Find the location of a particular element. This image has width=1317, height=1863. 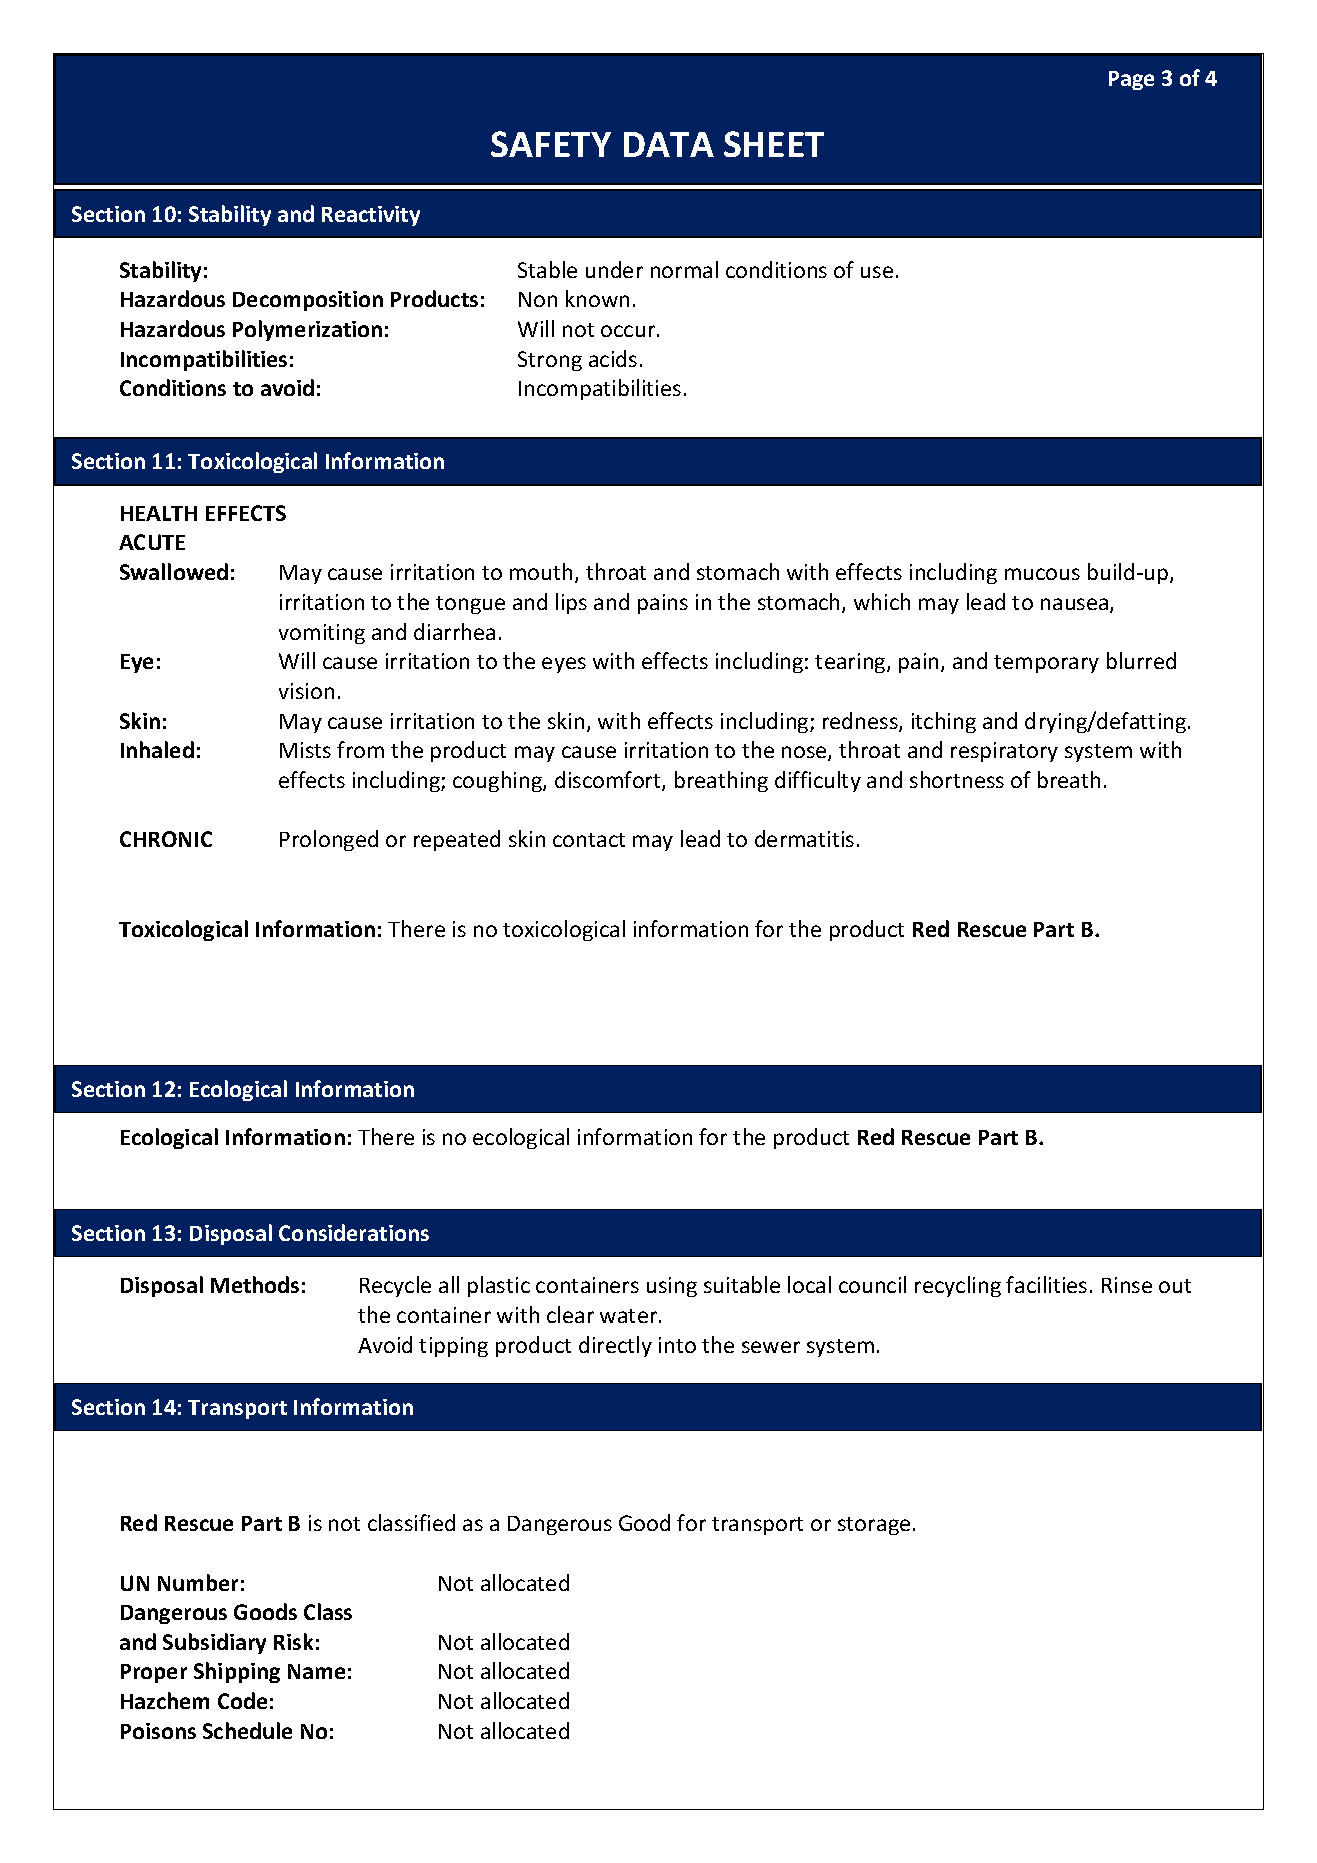

shortness is located at coordinates (957, 779).
